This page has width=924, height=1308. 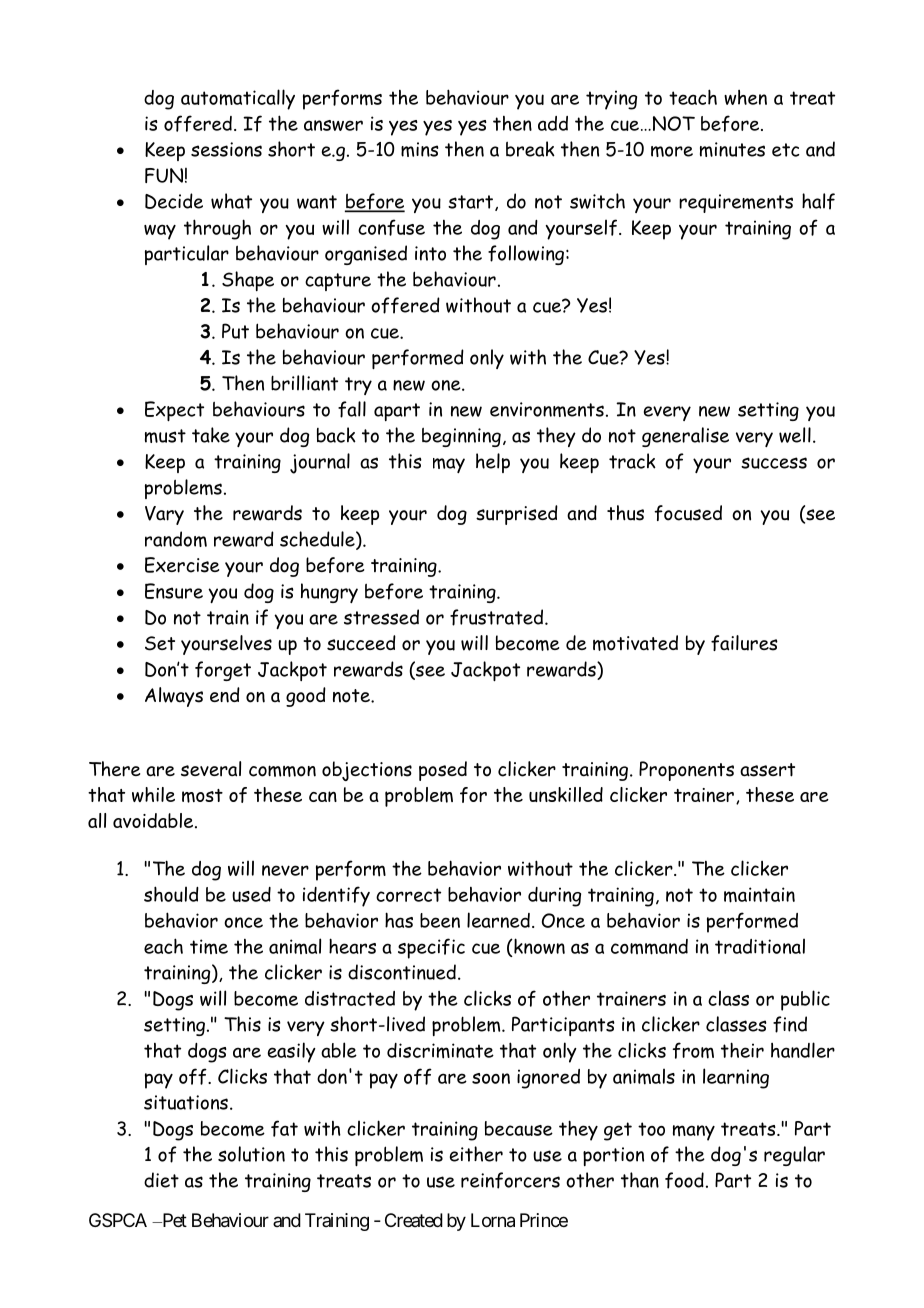 I want to click on Vary, so click(x=164, y=515).
